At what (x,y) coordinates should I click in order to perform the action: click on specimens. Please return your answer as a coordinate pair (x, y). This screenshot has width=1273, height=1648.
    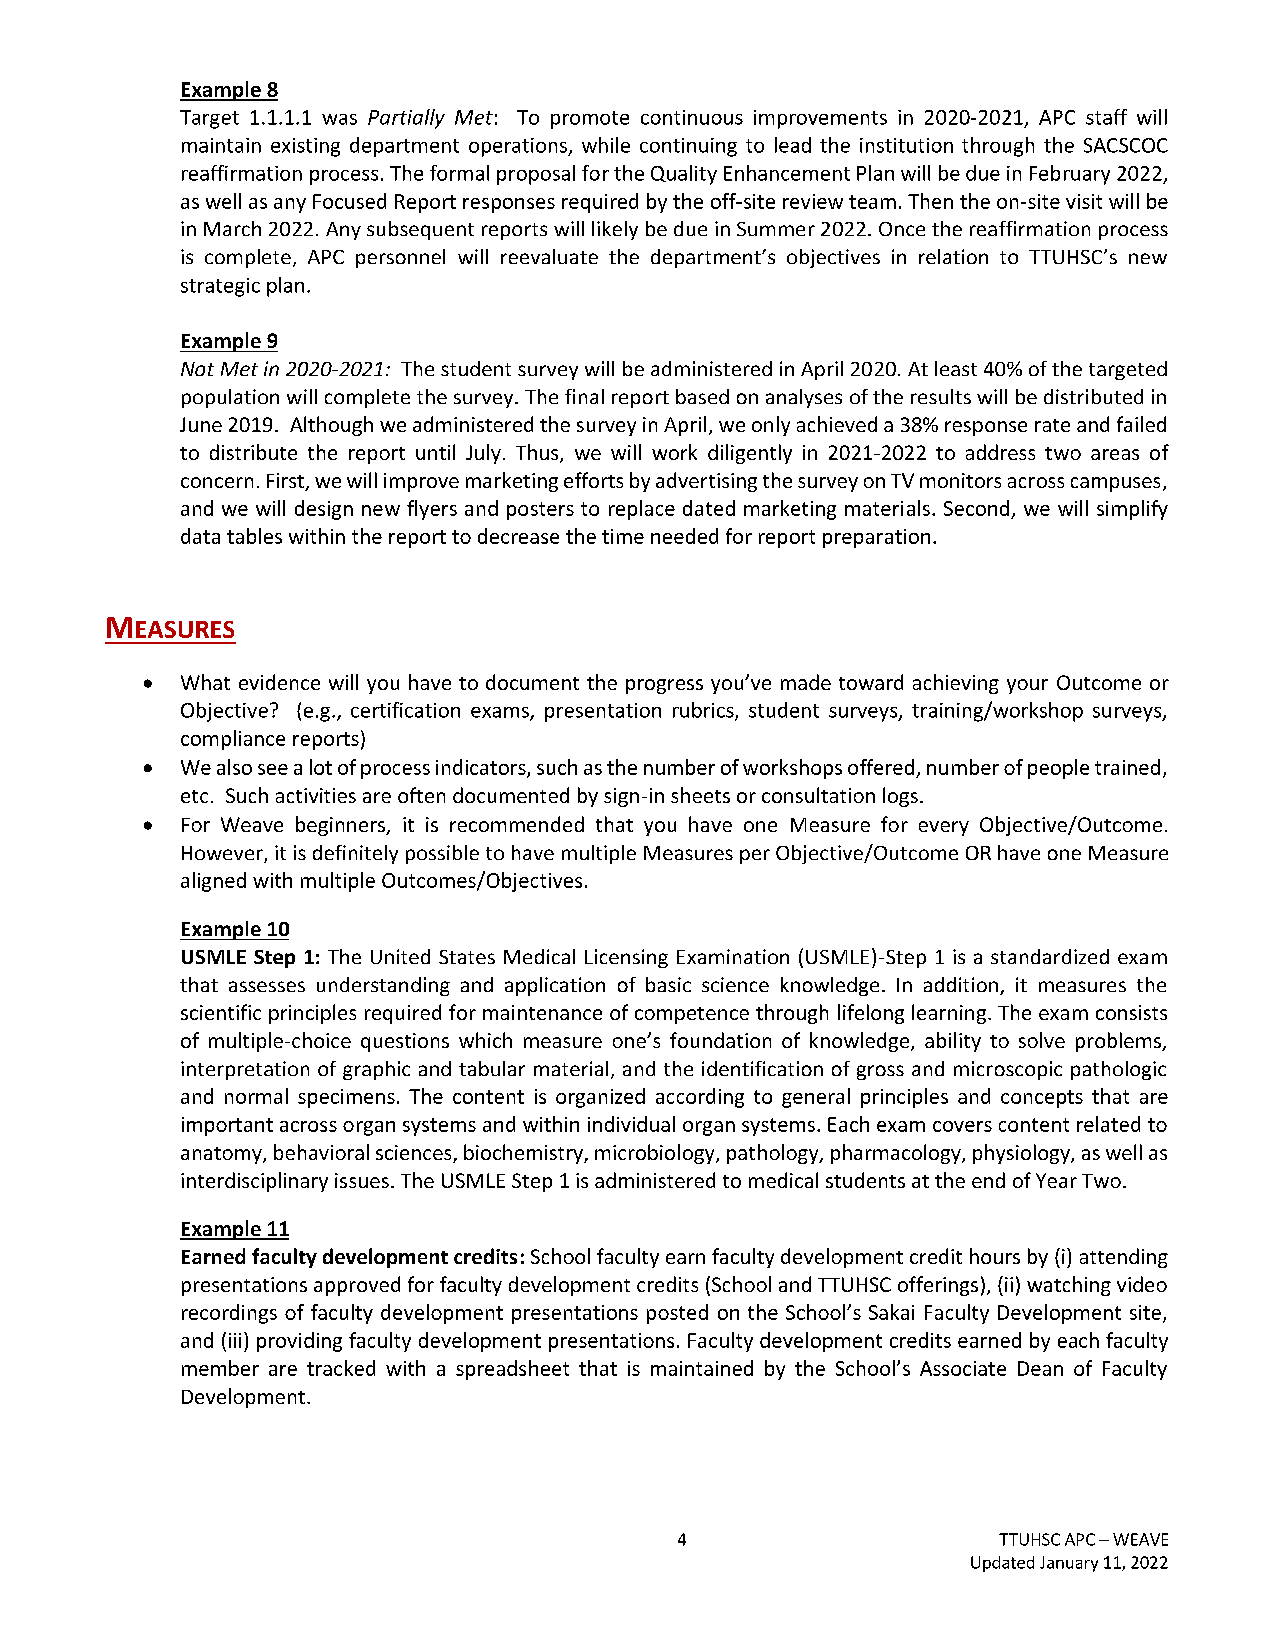
    Looking at the image, I should click on (346, 1098).
